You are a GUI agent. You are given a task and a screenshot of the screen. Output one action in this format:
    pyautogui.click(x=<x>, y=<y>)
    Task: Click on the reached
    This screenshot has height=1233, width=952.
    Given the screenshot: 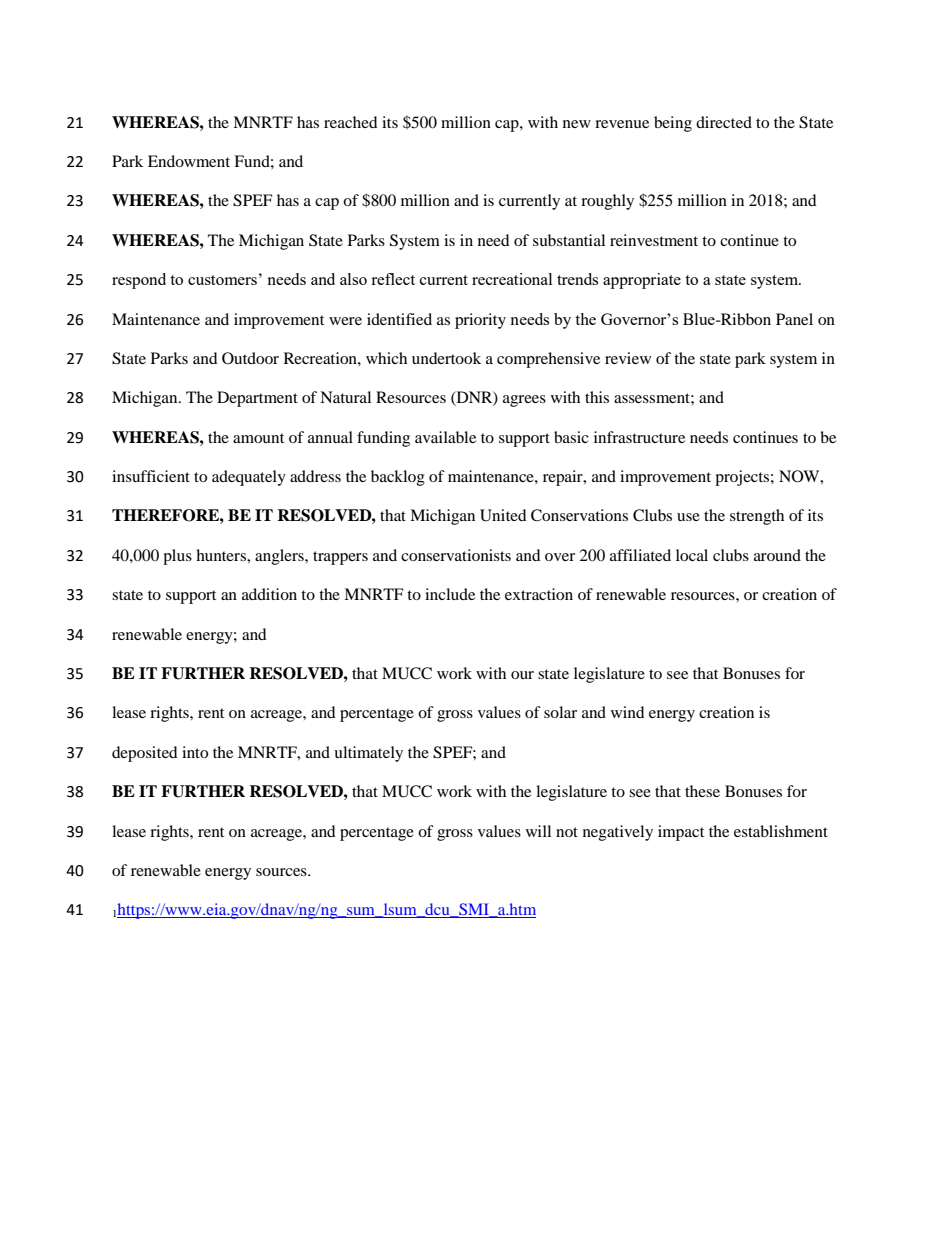 What is the action you would take?
    pyautogui.click(x=351, y=122)
